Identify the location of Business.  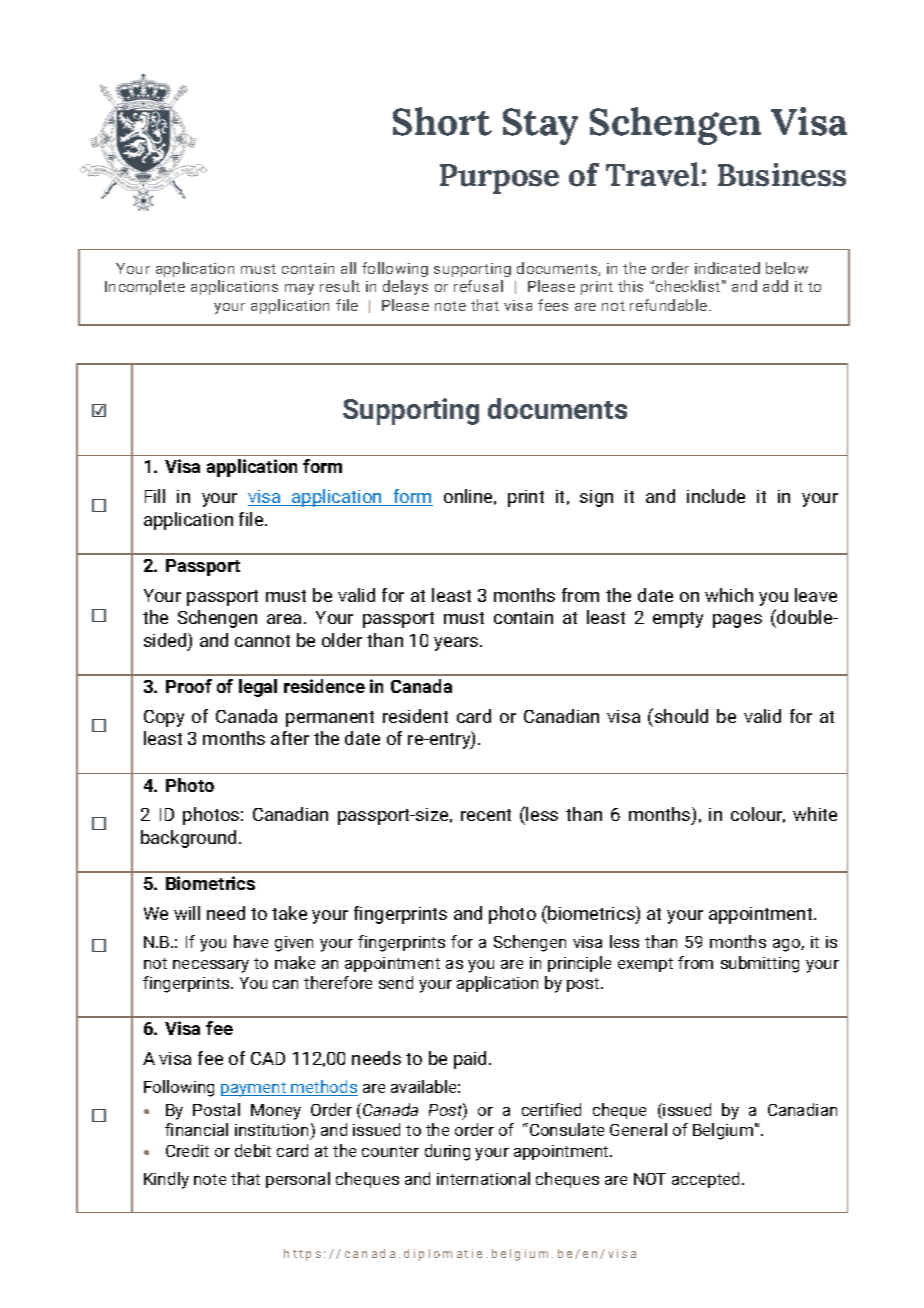
(782, 175).
